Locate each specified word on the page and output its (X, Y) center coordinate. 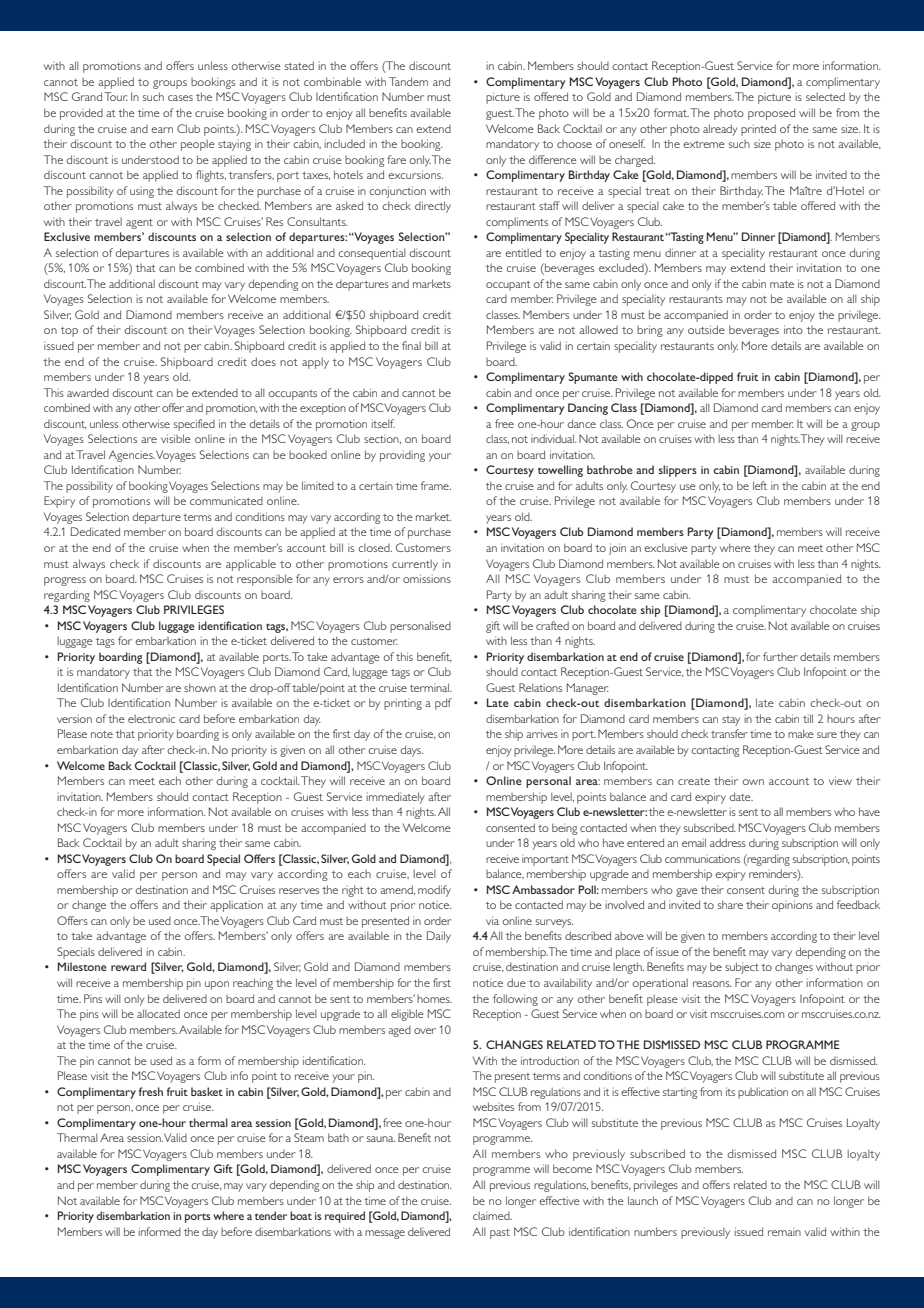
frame (436, 485)
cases (180, 98)
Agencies (132, 456)
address (728, 842)
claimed (492, 1215)
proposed (771, 114)
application (236, 906)
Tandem (408, 81)
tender (271, 1215)
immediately (395, 798)
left (760, 485)
